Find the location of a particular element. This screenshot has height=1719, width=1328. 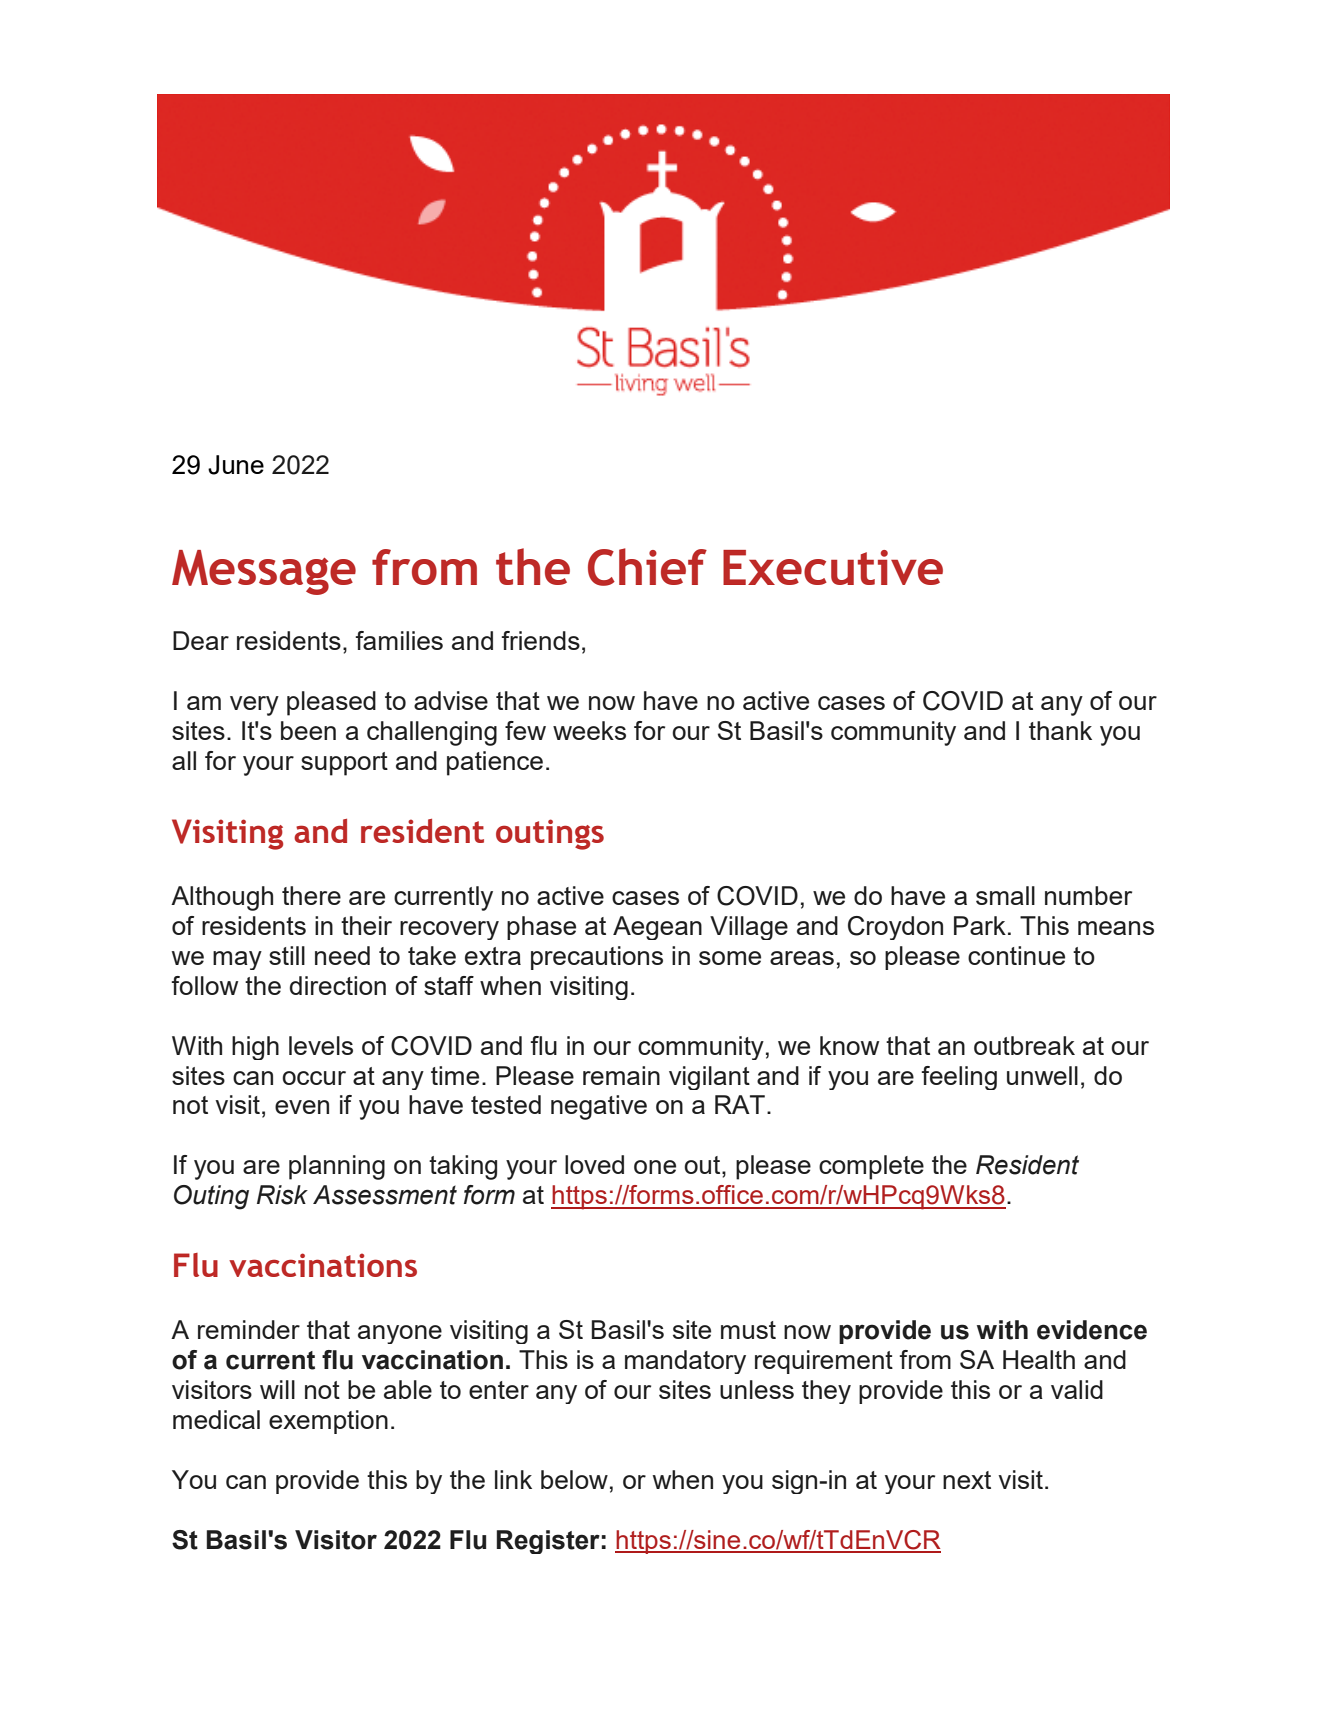

exemption is located at coordinates (328, 1422).
